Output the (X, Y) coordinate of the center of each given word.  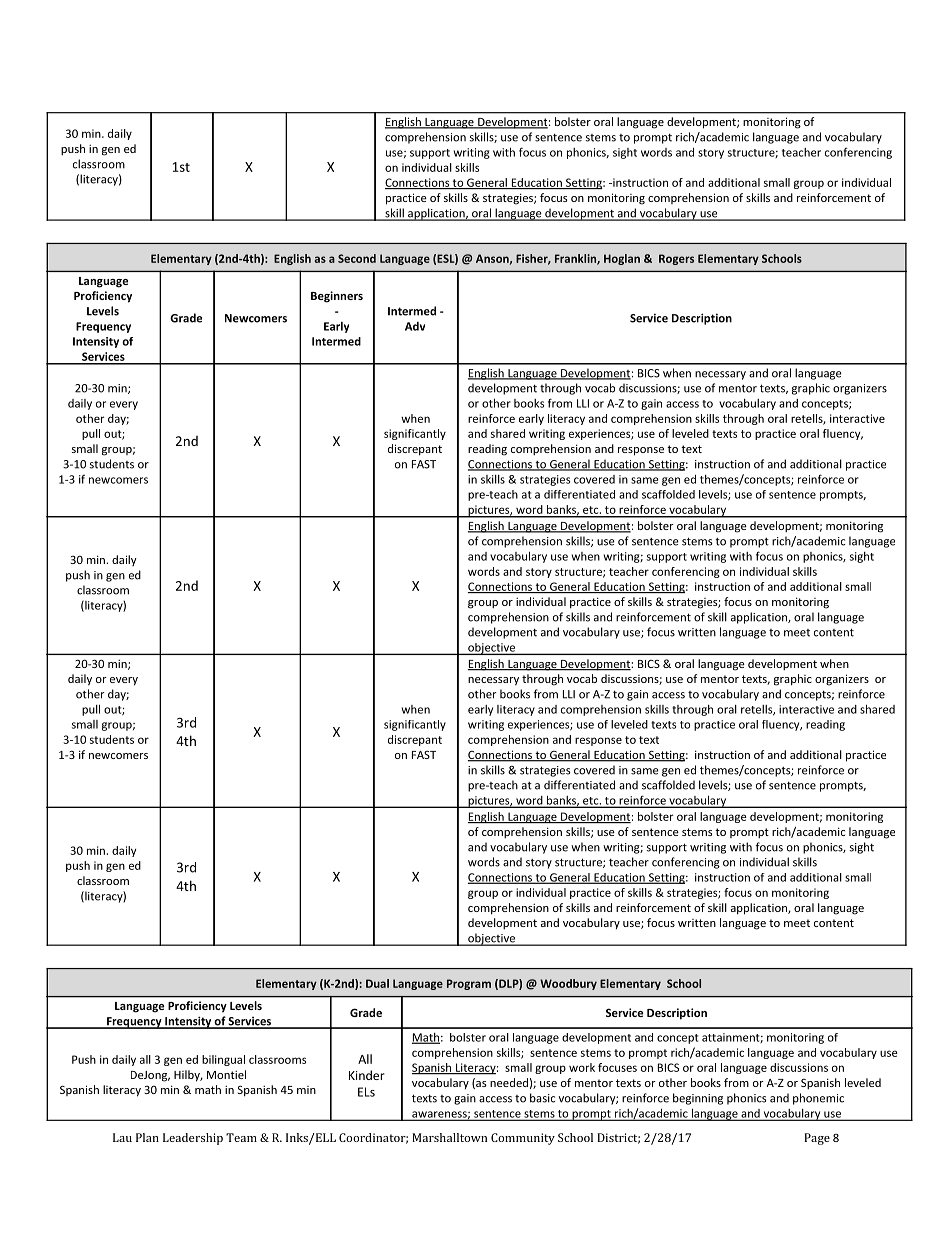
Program (469, 984)
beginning (698, 1099)
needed (509, 1082)
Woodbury (568, 984)
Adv (415, 326)
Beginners (337, 297)
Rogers (676, 259)
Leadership (193, 1139)
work (582, 1067)
